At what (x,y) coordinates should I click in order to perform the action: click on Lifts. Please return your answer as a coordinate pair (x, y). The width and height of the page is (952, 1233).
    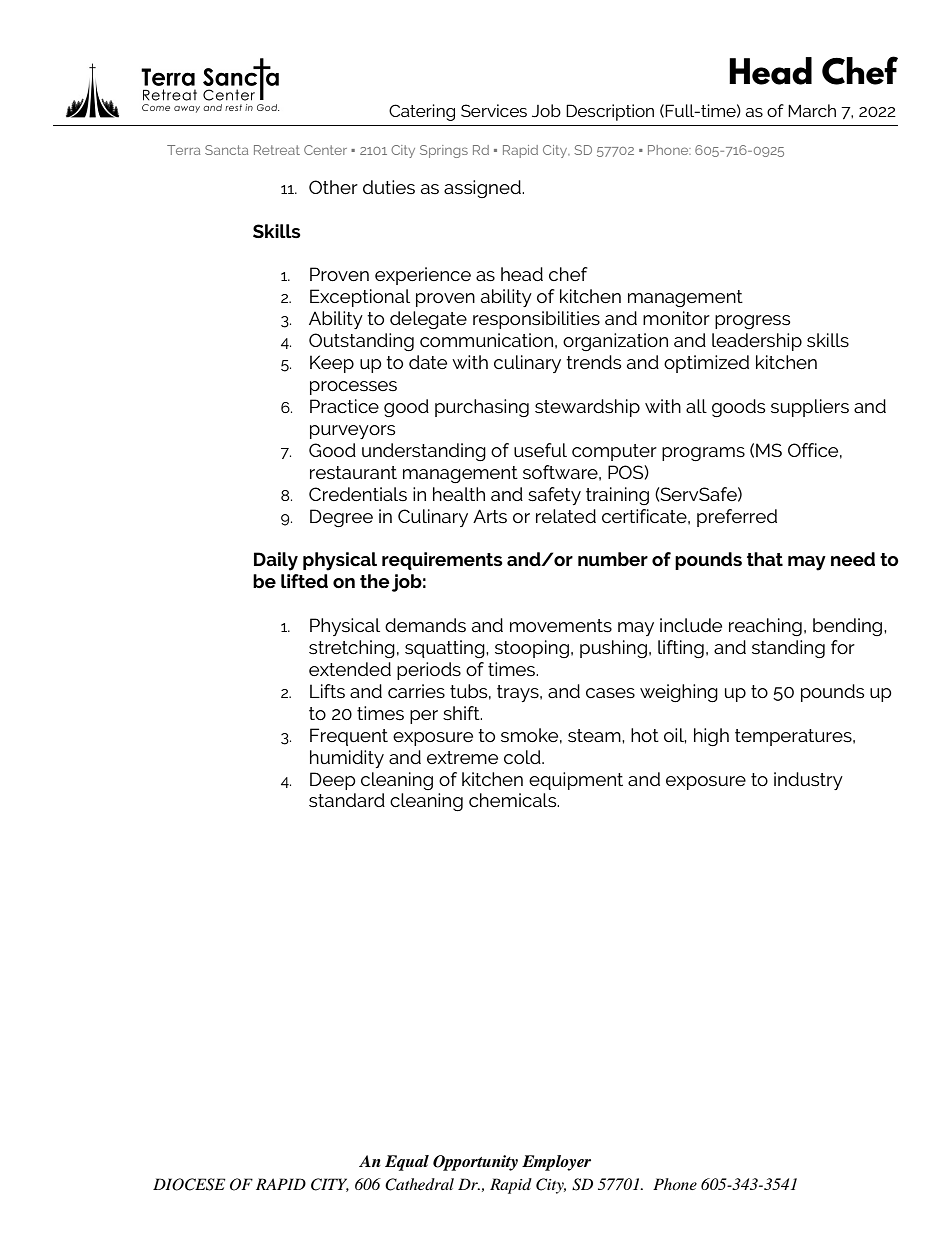
    Looking at the image, I should click on (327, 691).
